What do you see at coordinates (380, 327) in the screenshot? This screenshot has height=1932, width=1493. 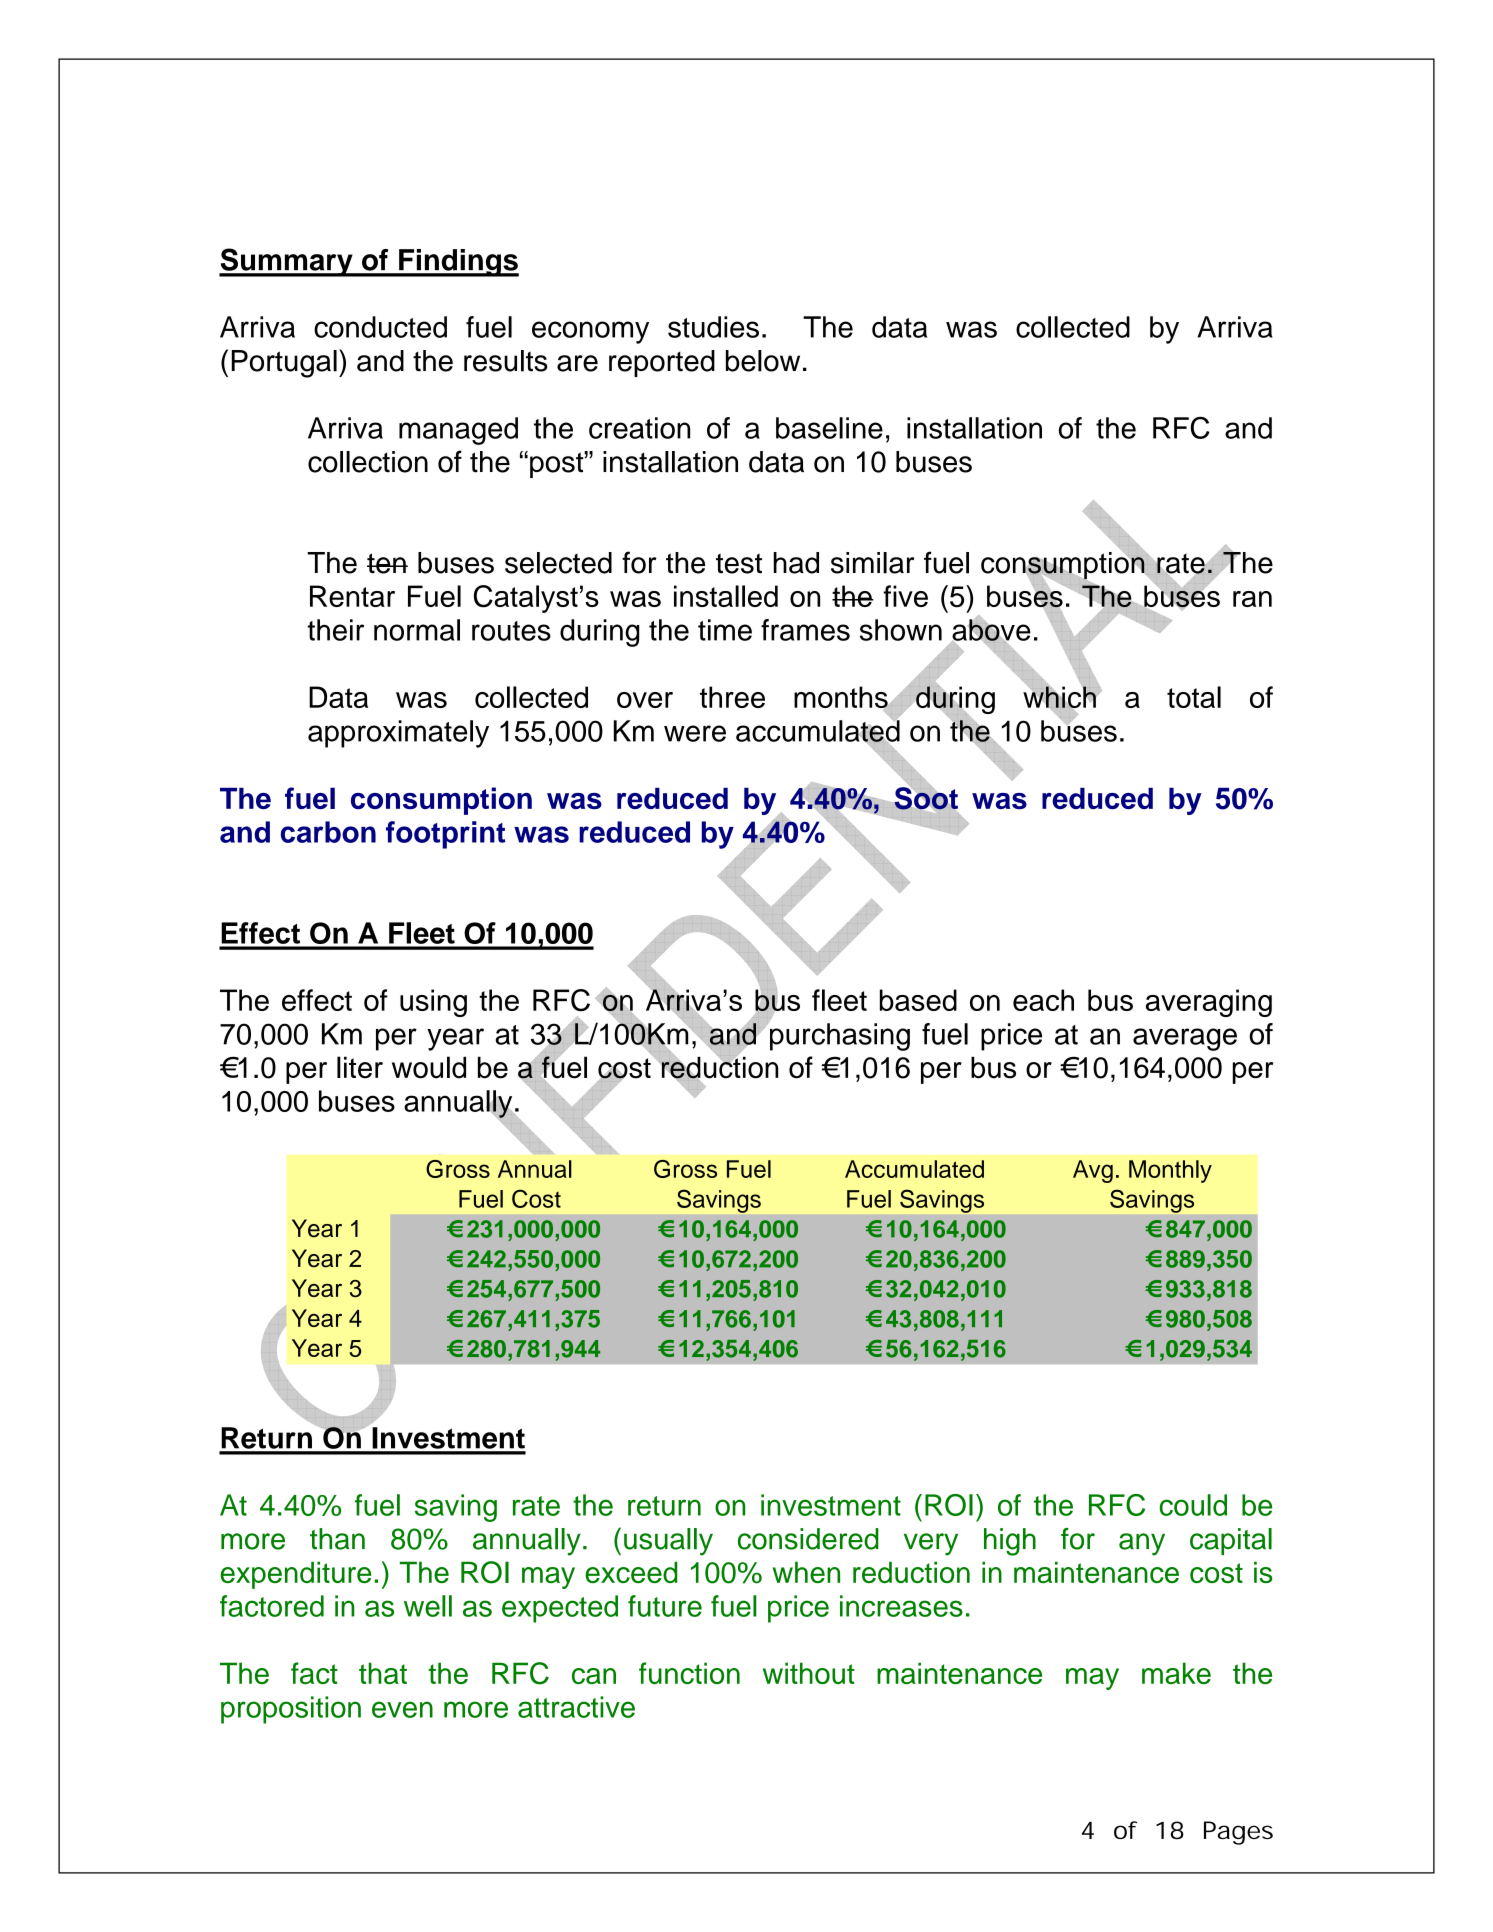 I see `conducted` at bounding box center [380, 327].
